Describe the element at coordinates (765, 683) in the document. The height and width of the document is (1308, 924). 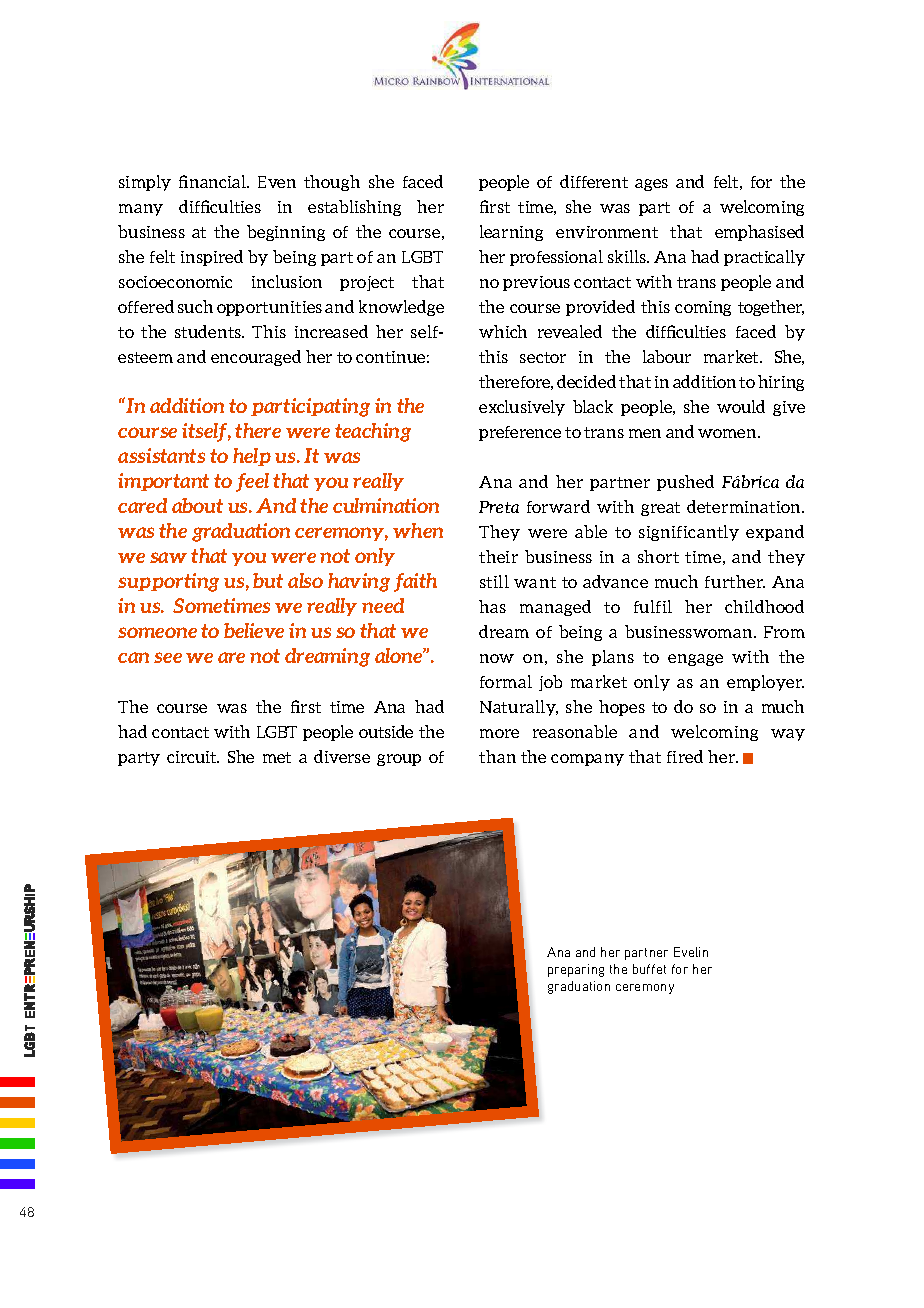
I see `employer` at that location.
